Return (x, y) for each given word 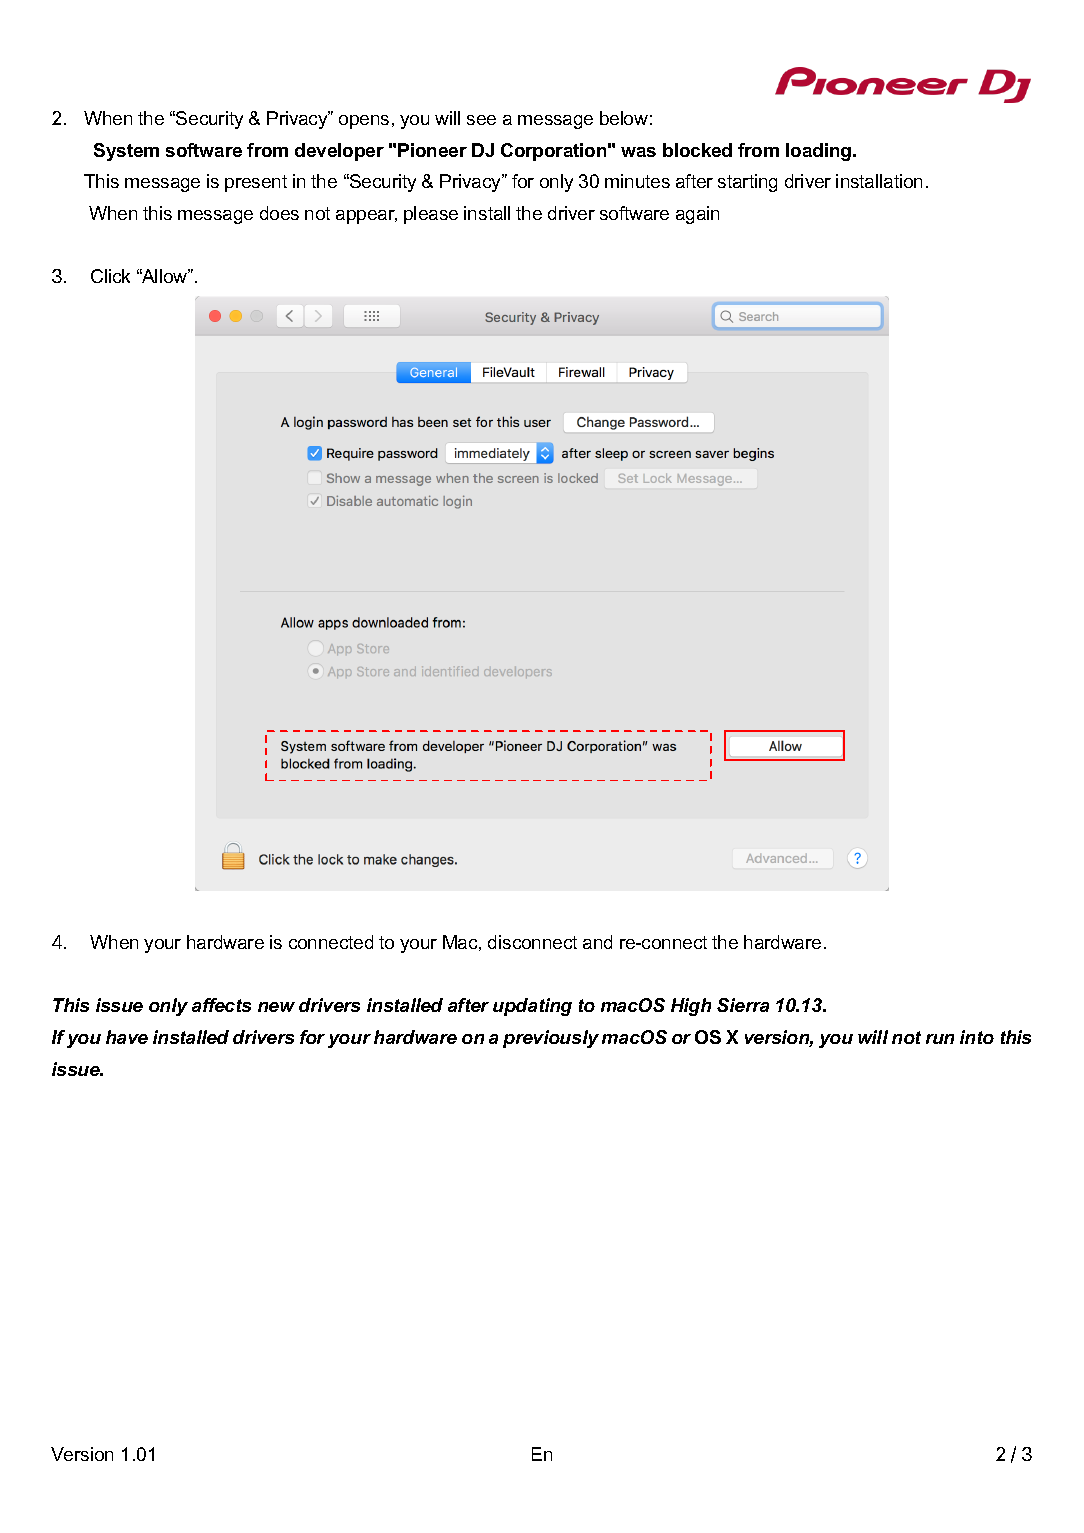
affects (221, 1005)
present (256, 183)
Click (110, 276)
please (431, 215)
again (697, 215)
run (940, 1039)
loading (818, 152)
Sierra (743, 1005)
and (597, 942)
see (481, 120)
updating (532, 1007)
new (276, 1007)
